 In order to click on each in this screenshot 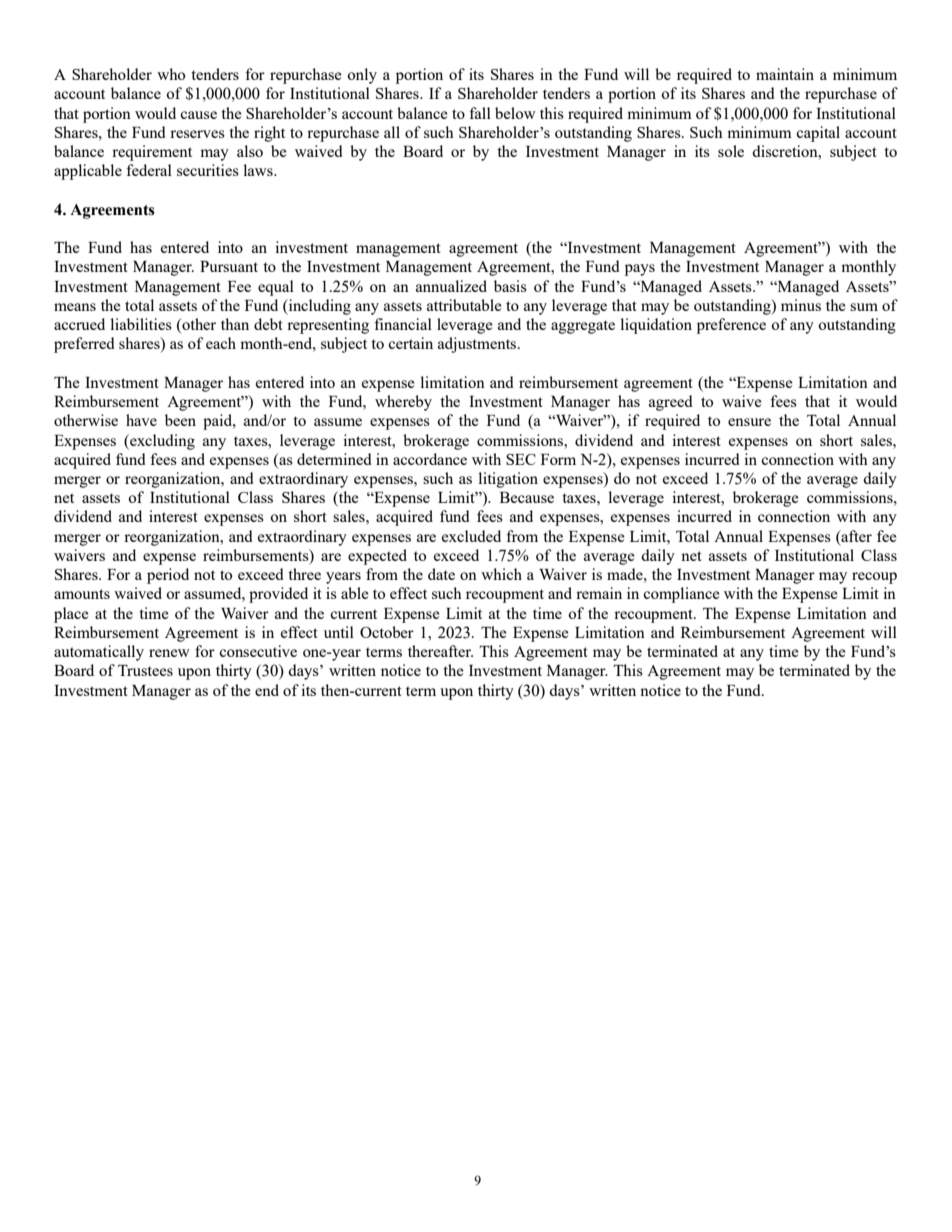, I will do `click(221, 343)`.
